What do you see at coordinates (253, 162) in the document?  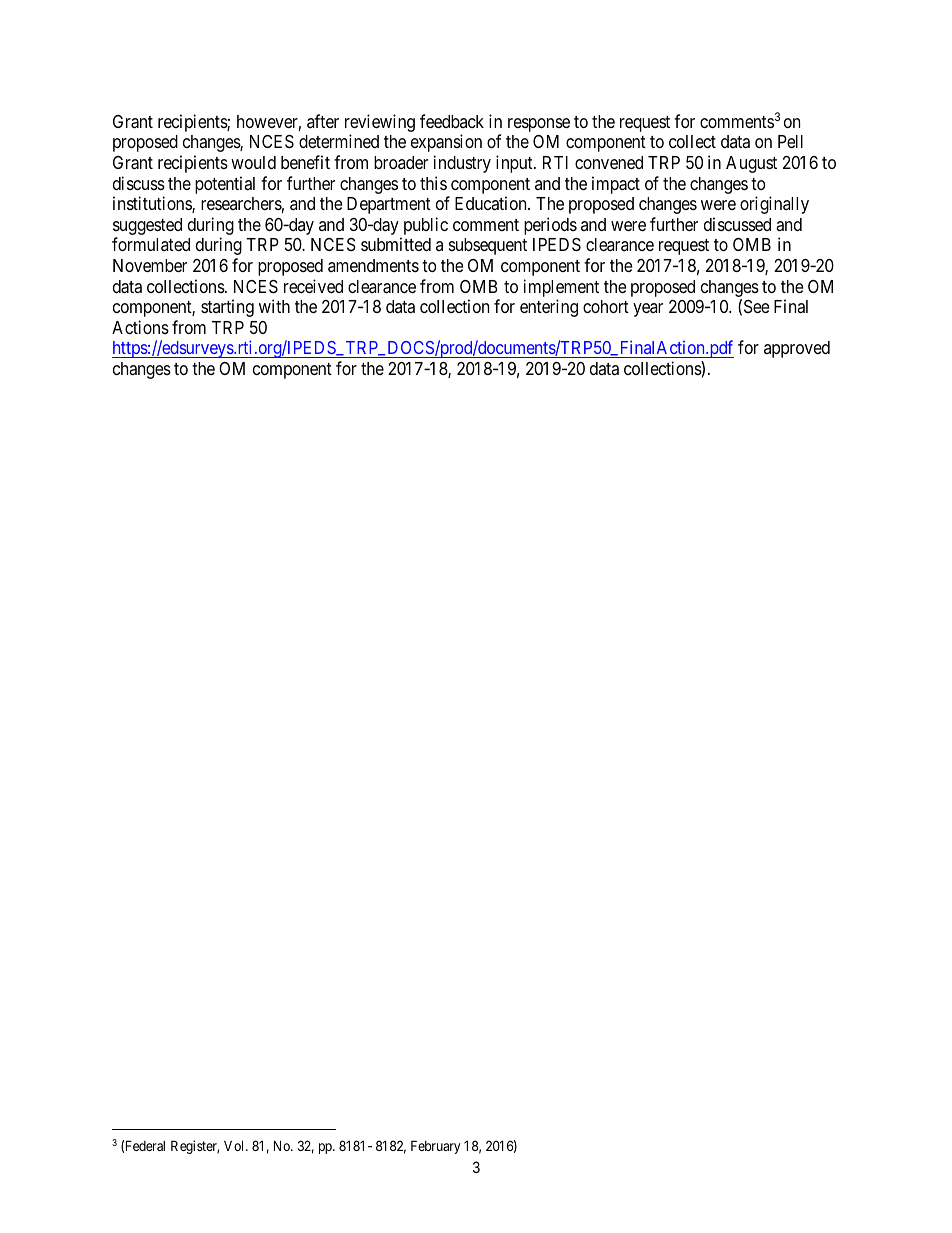 I see `would` at bounding box center [253, 162].
